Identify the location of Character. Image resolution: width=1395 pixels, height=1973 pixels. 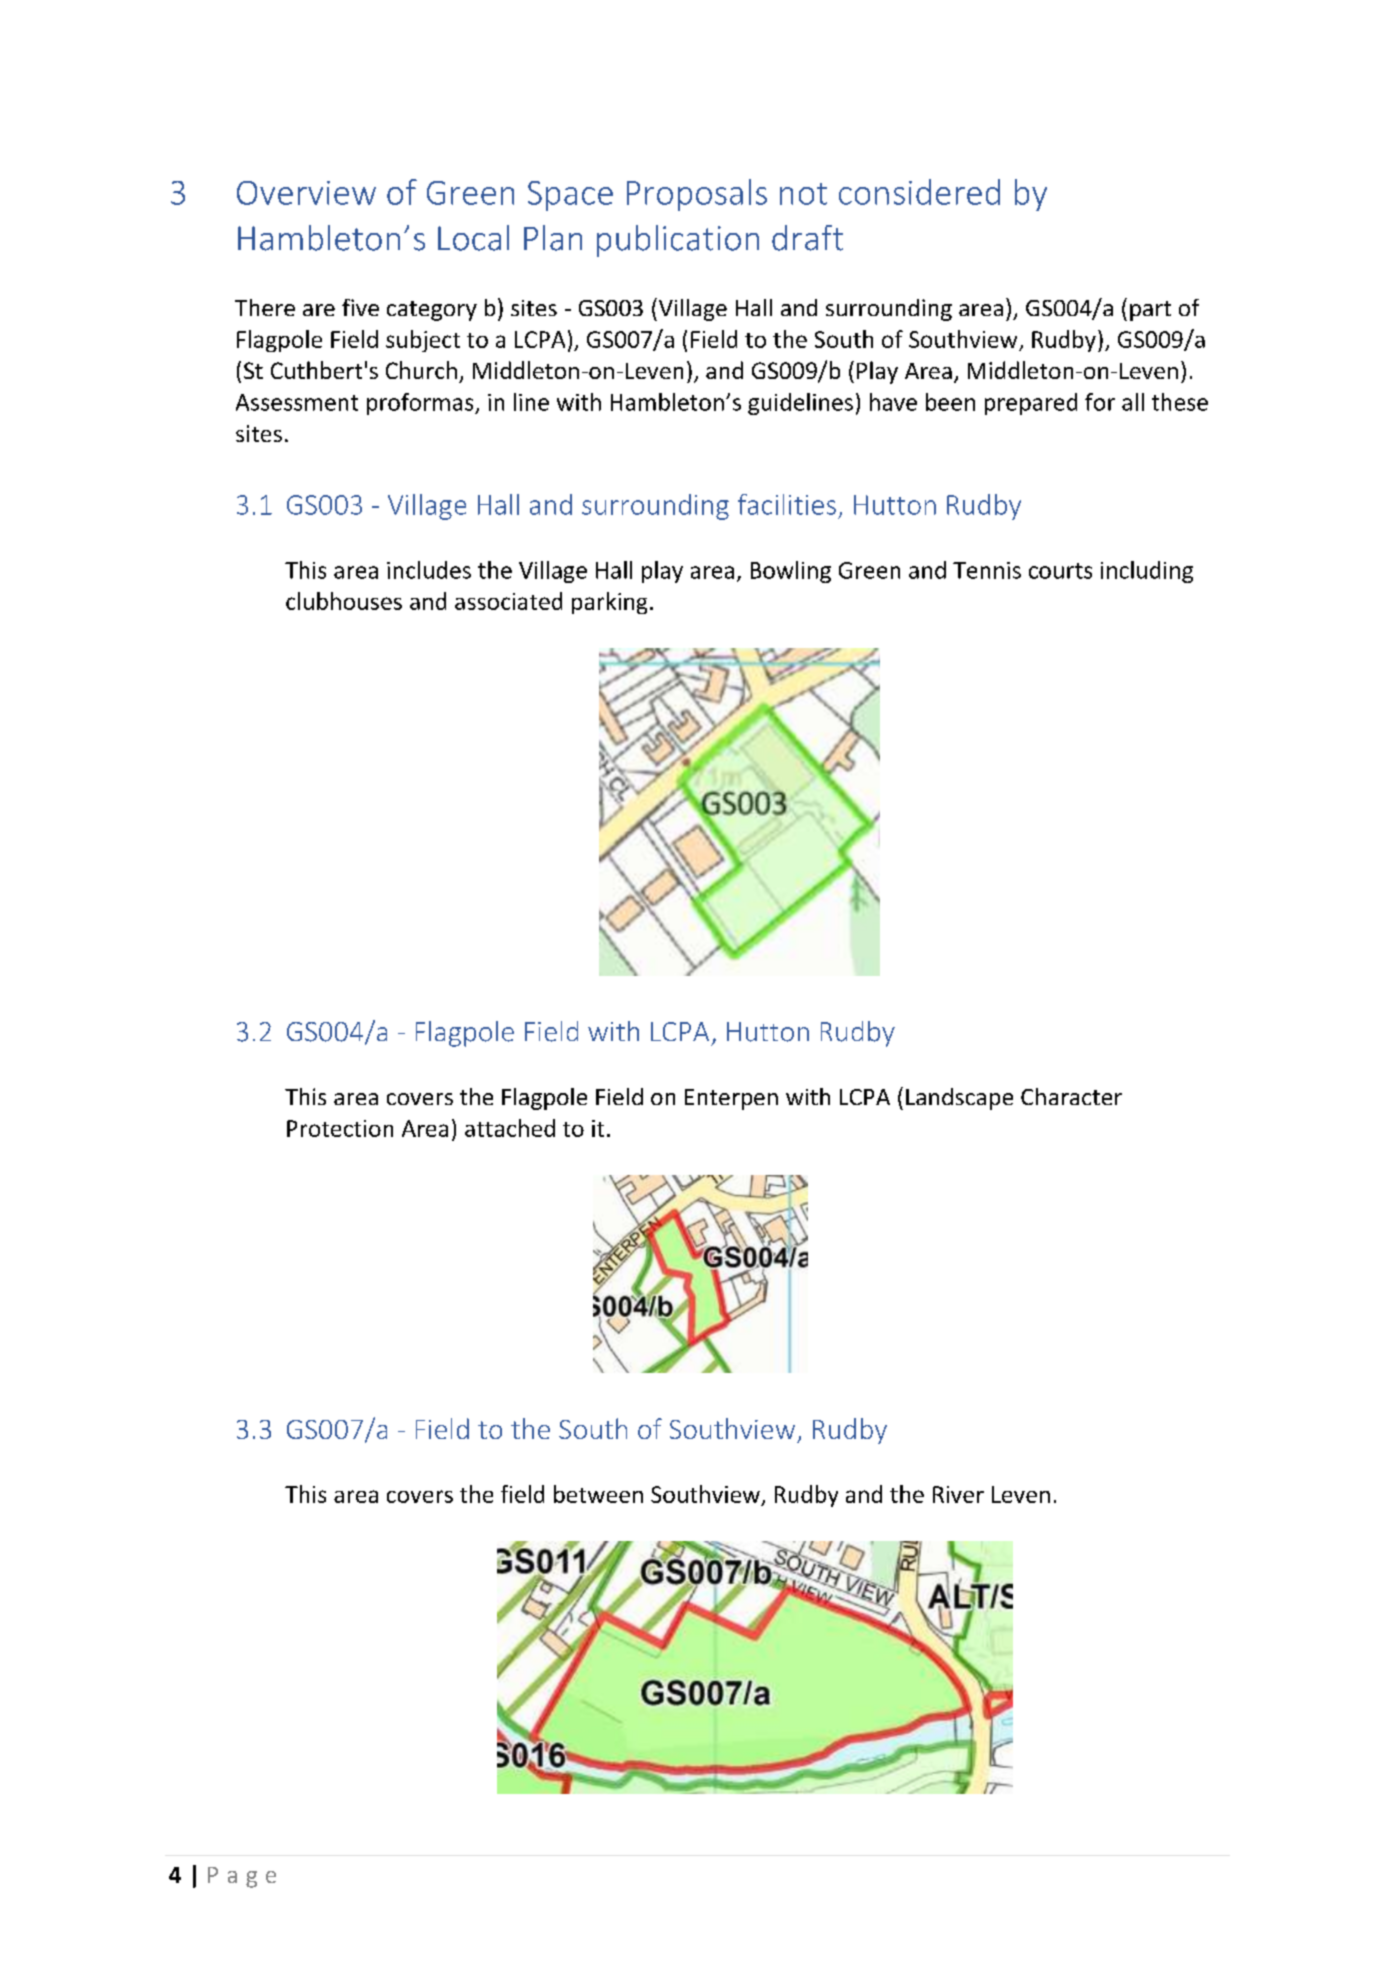
(1071, 1096).
